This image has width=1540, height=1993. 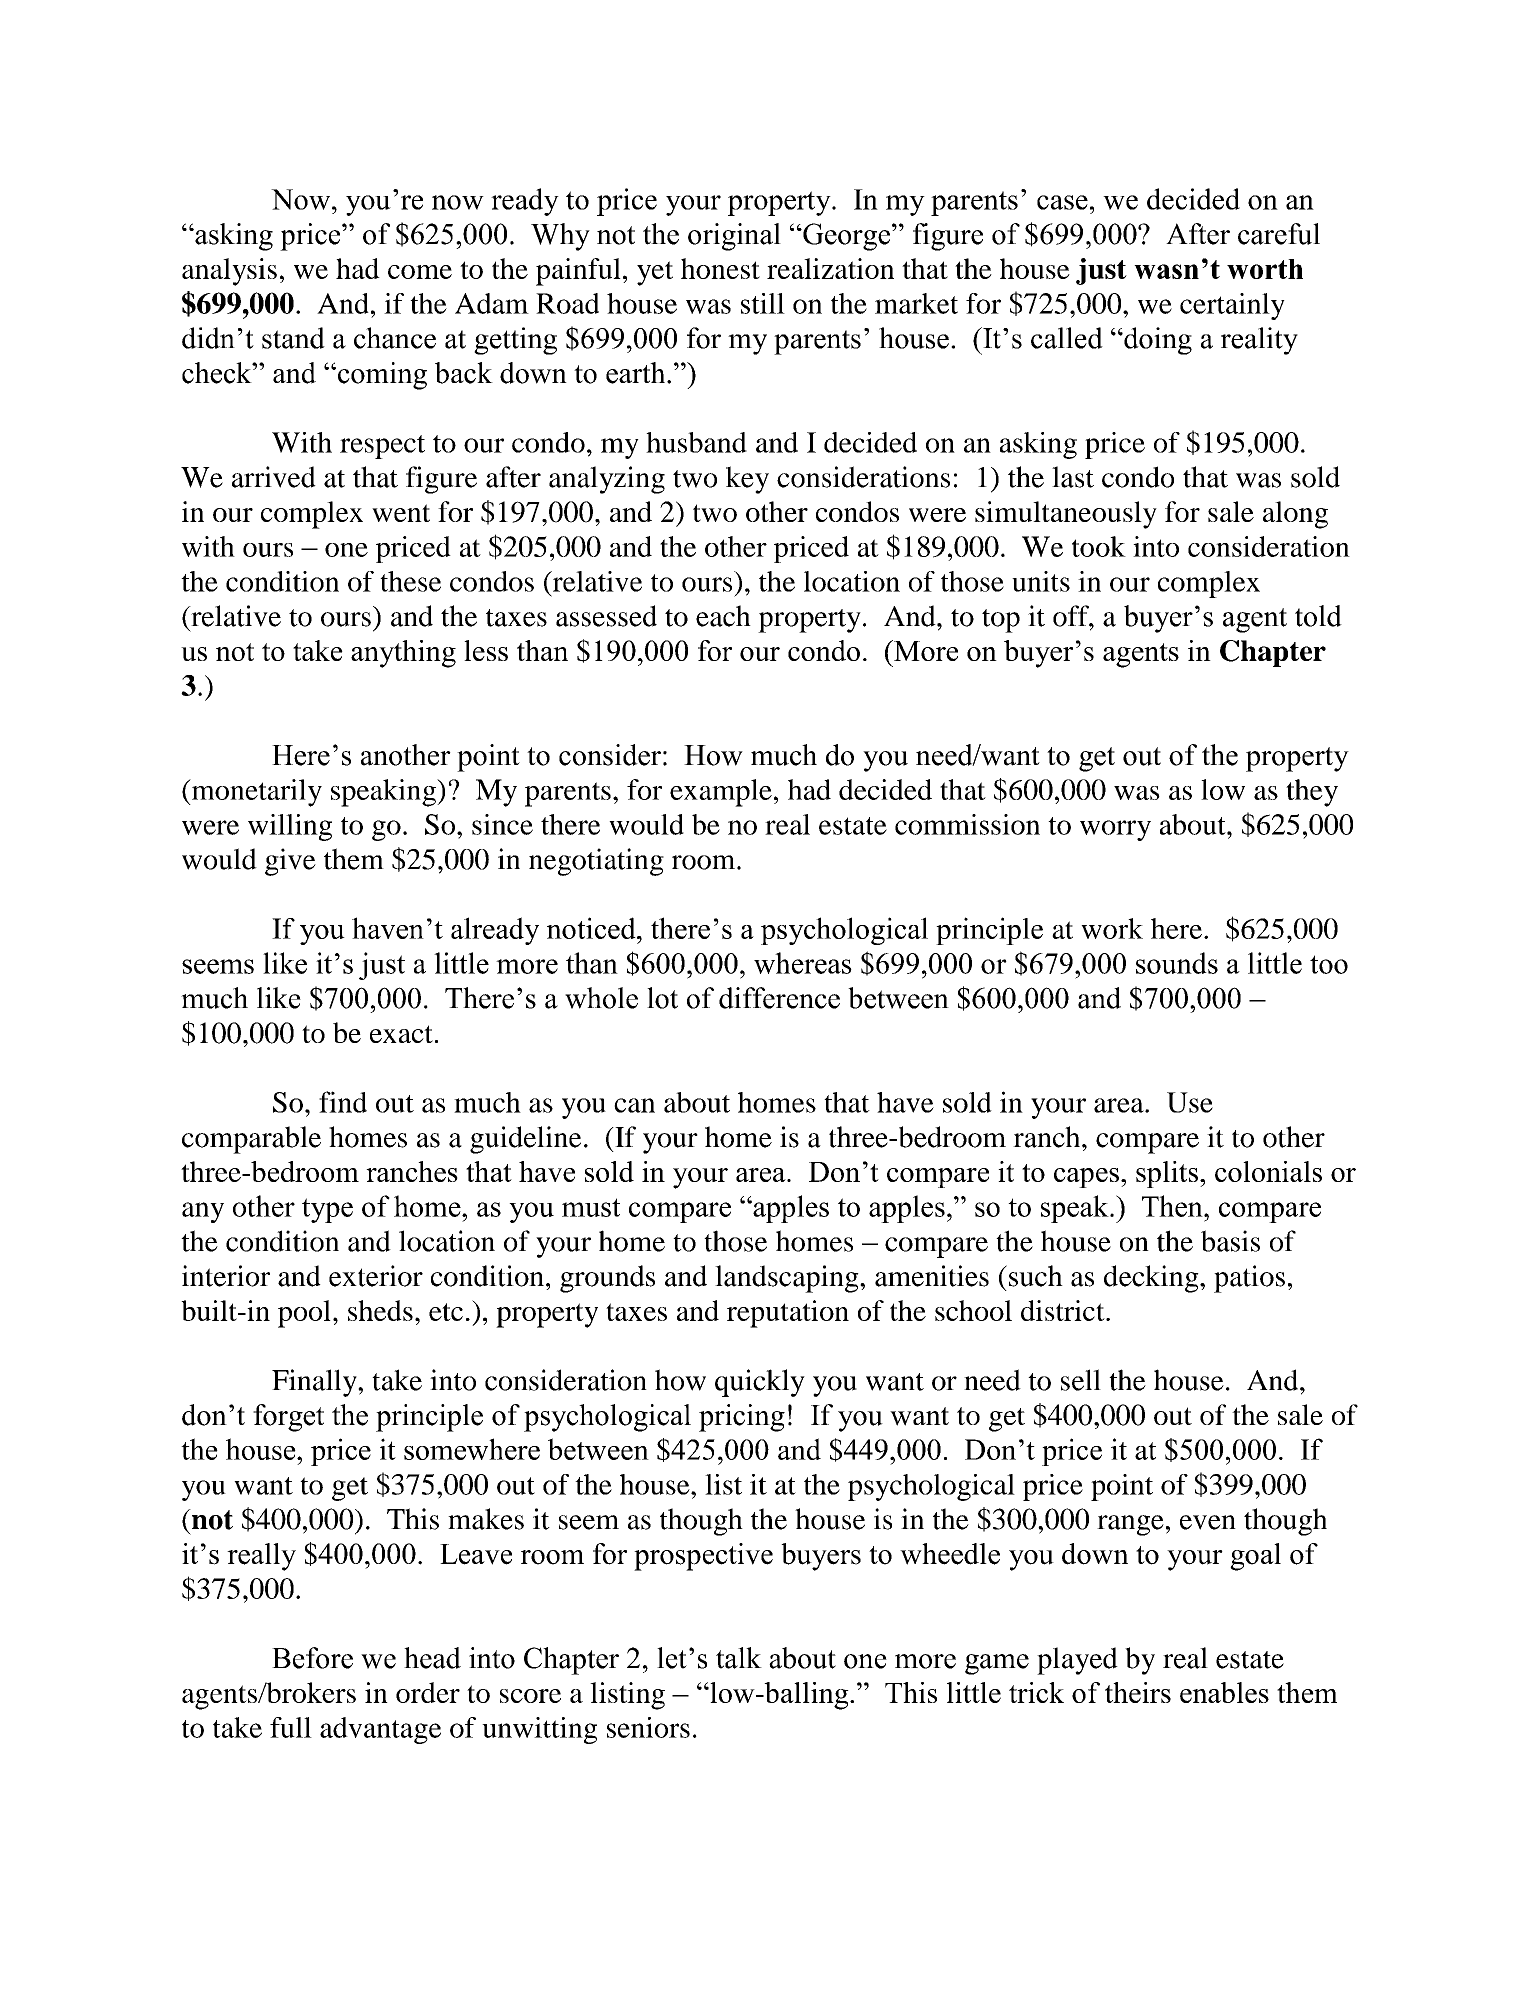 I want to click on they, so click(x=1312, y=793).
